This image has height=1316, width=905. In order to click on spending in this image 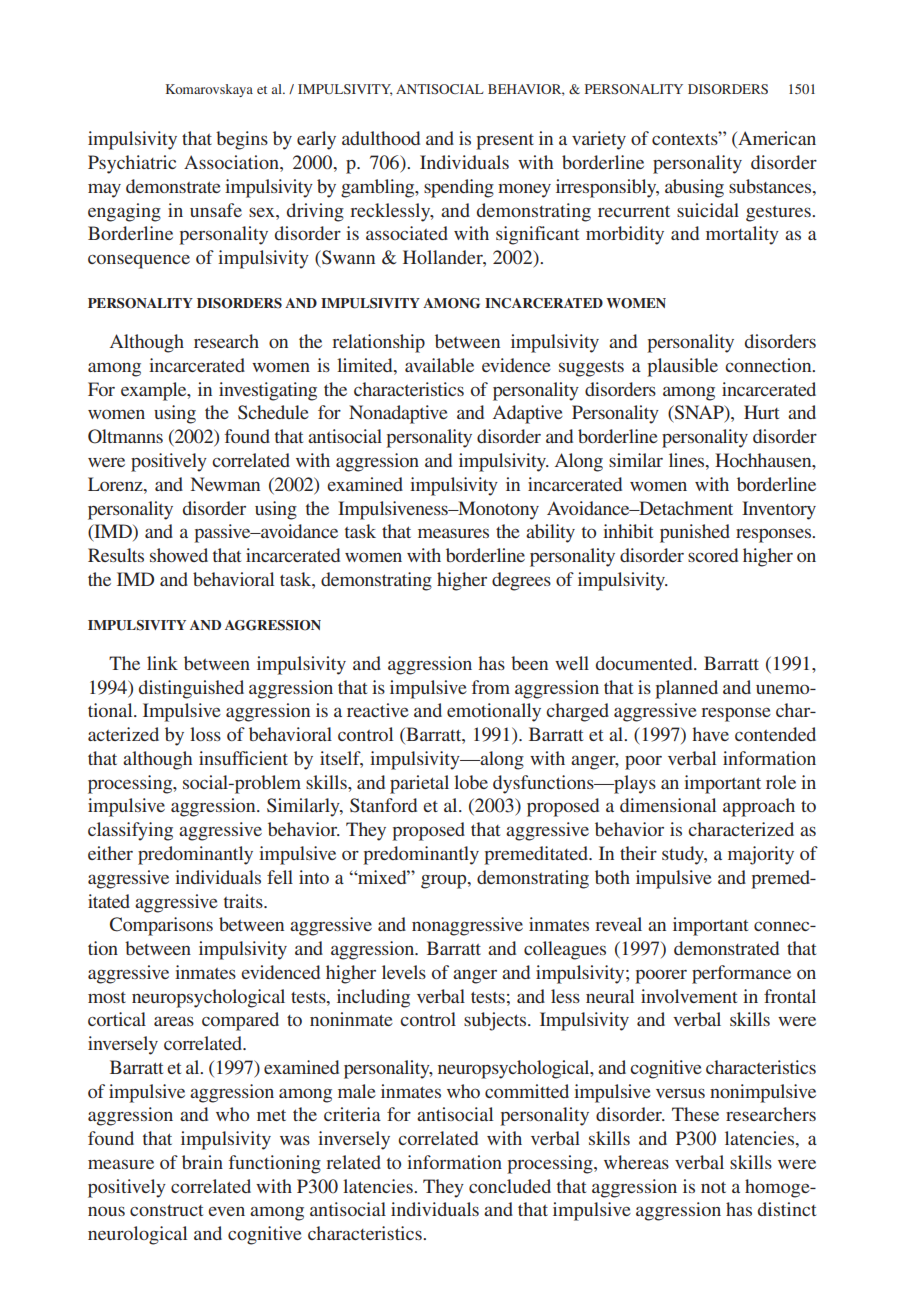, I will do `click(459, 188)`.
